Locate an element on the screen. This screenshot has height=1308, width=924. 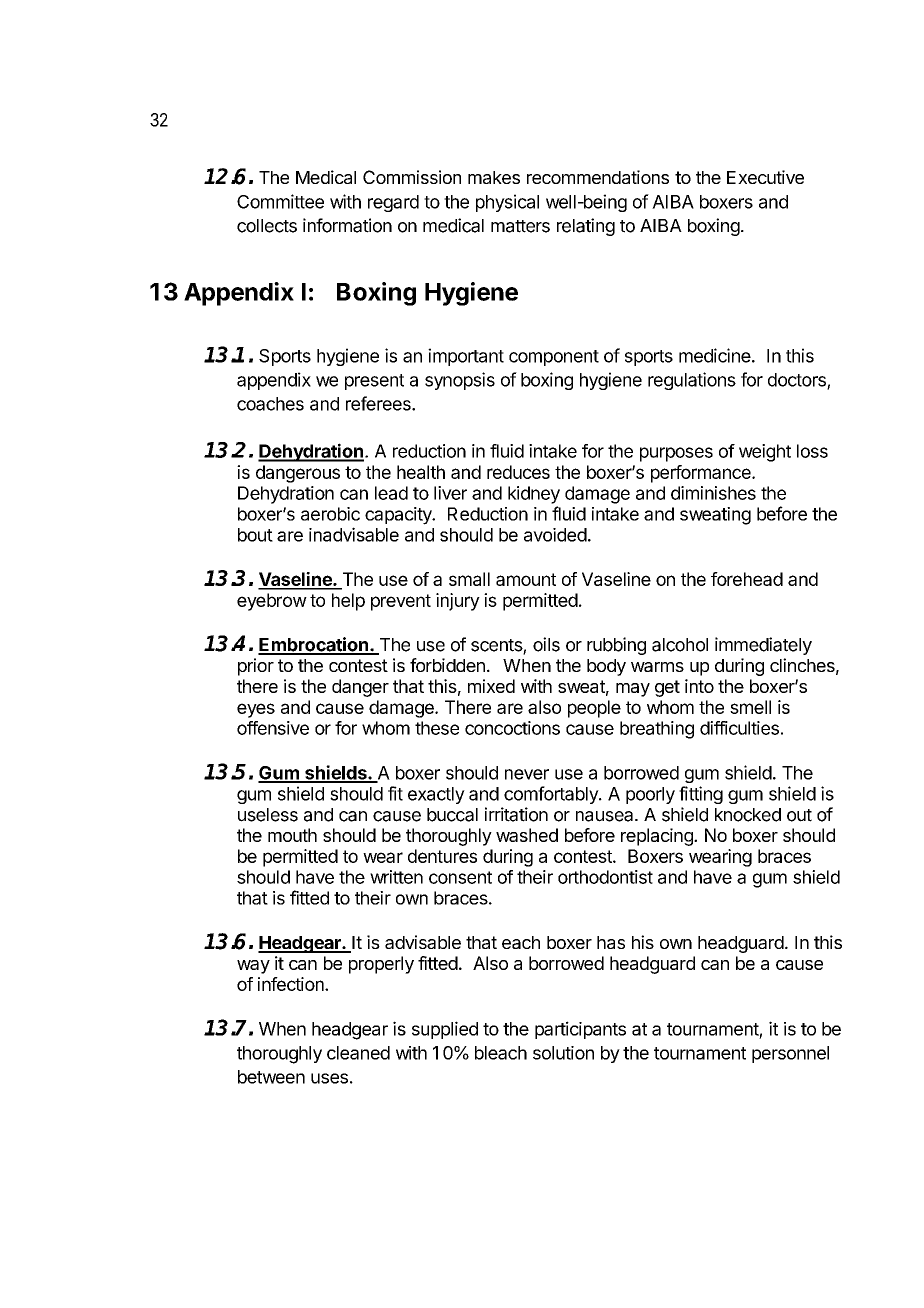
uses is located at coordinates (329, 1078).
